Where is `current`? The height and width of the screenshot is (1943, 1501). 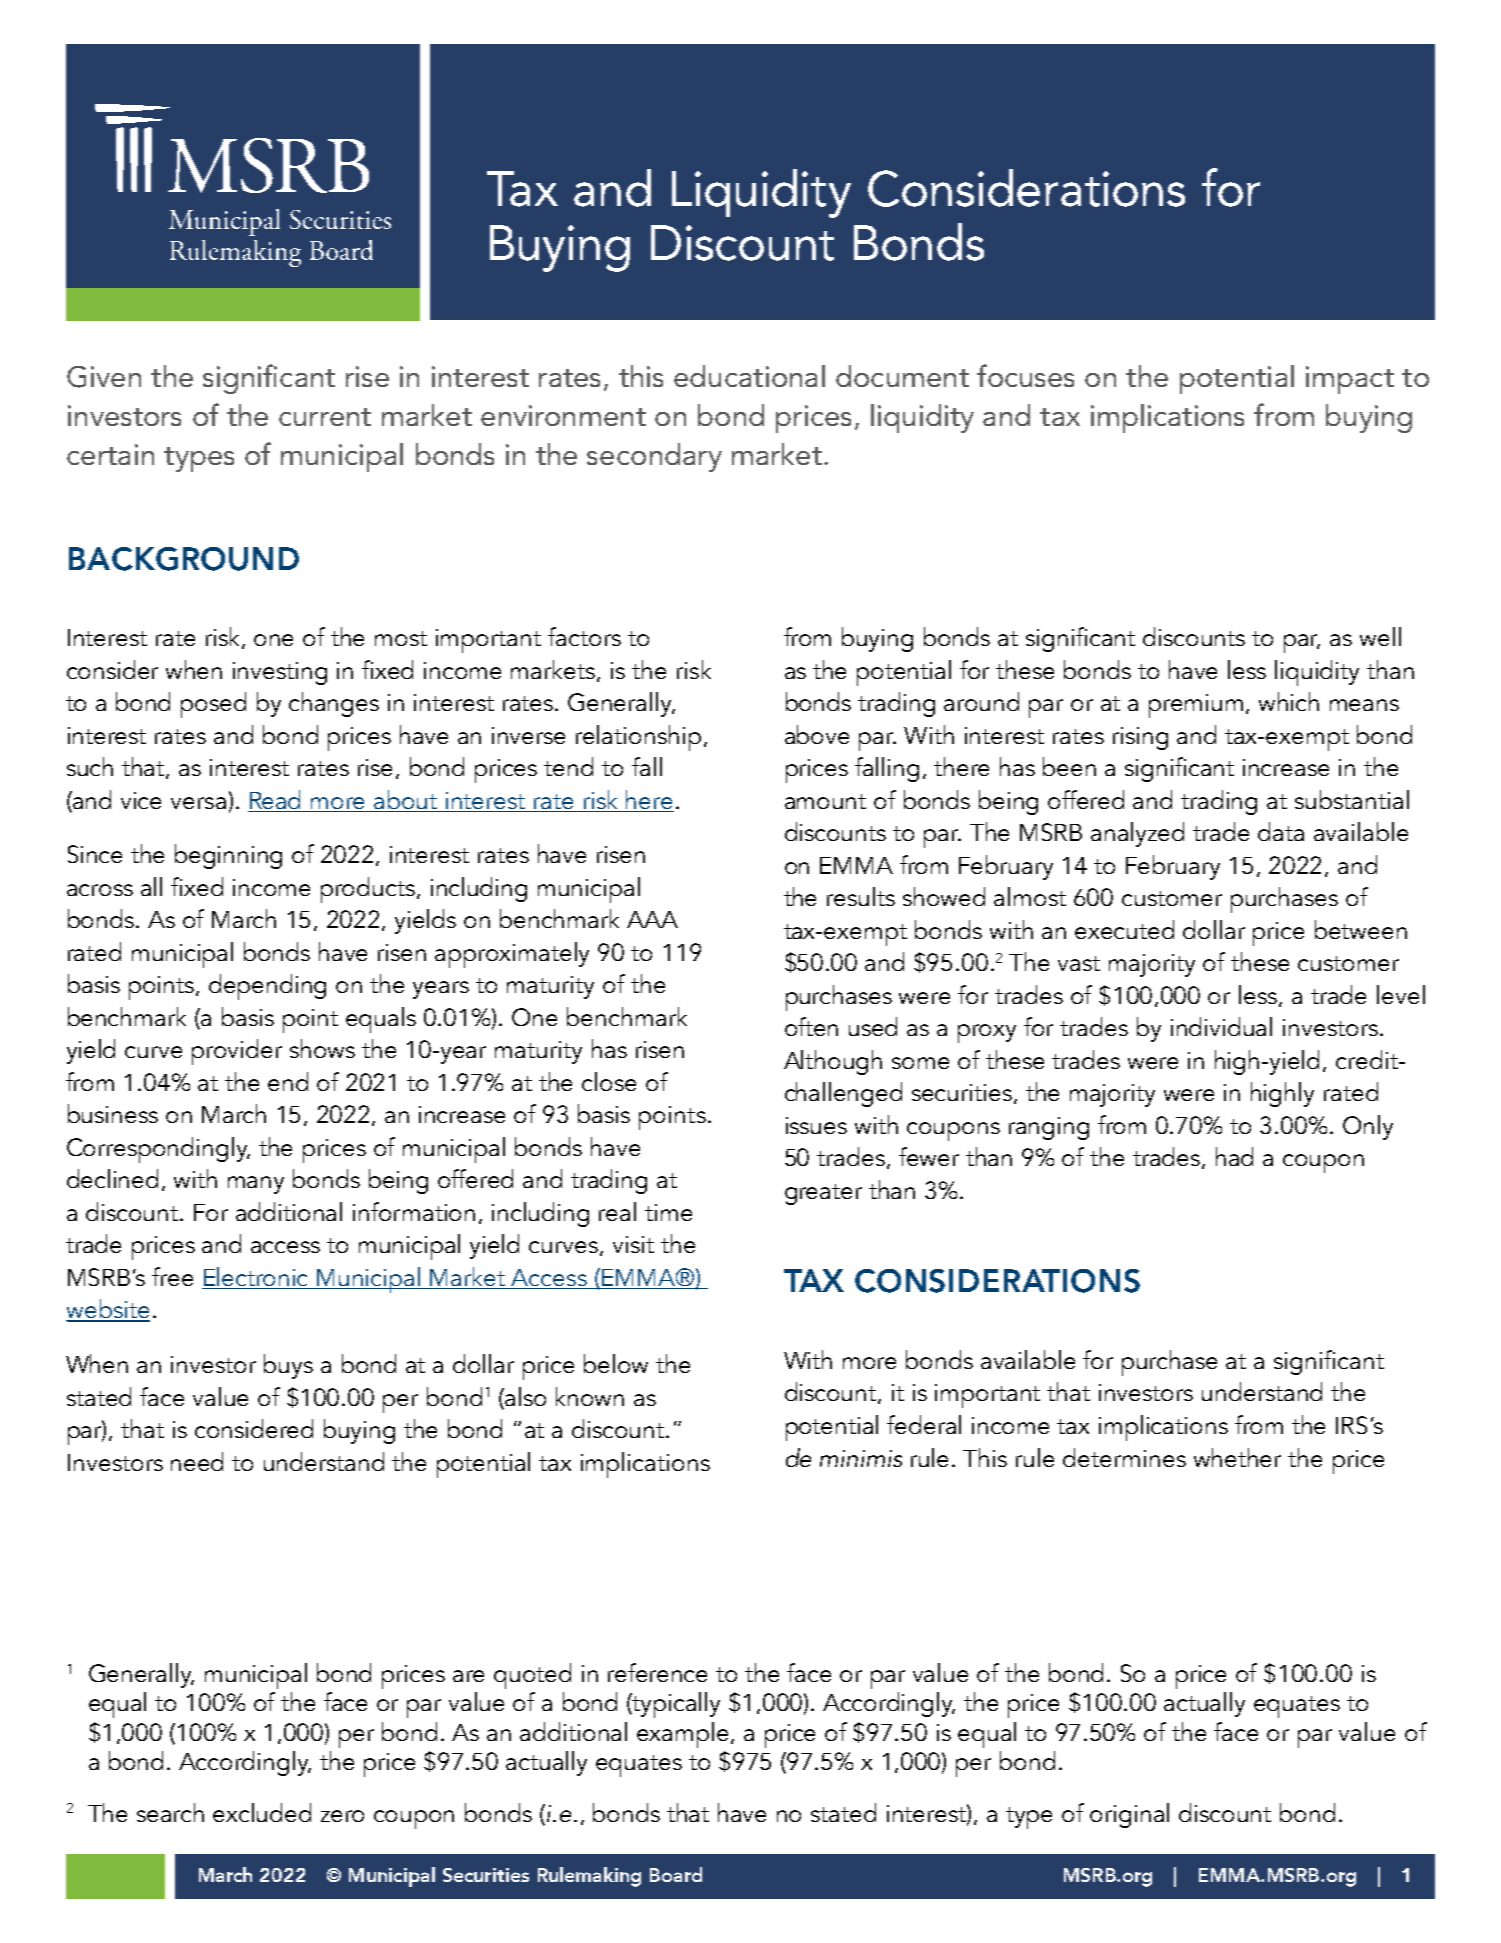 current is located at coordinates (325, 417).
